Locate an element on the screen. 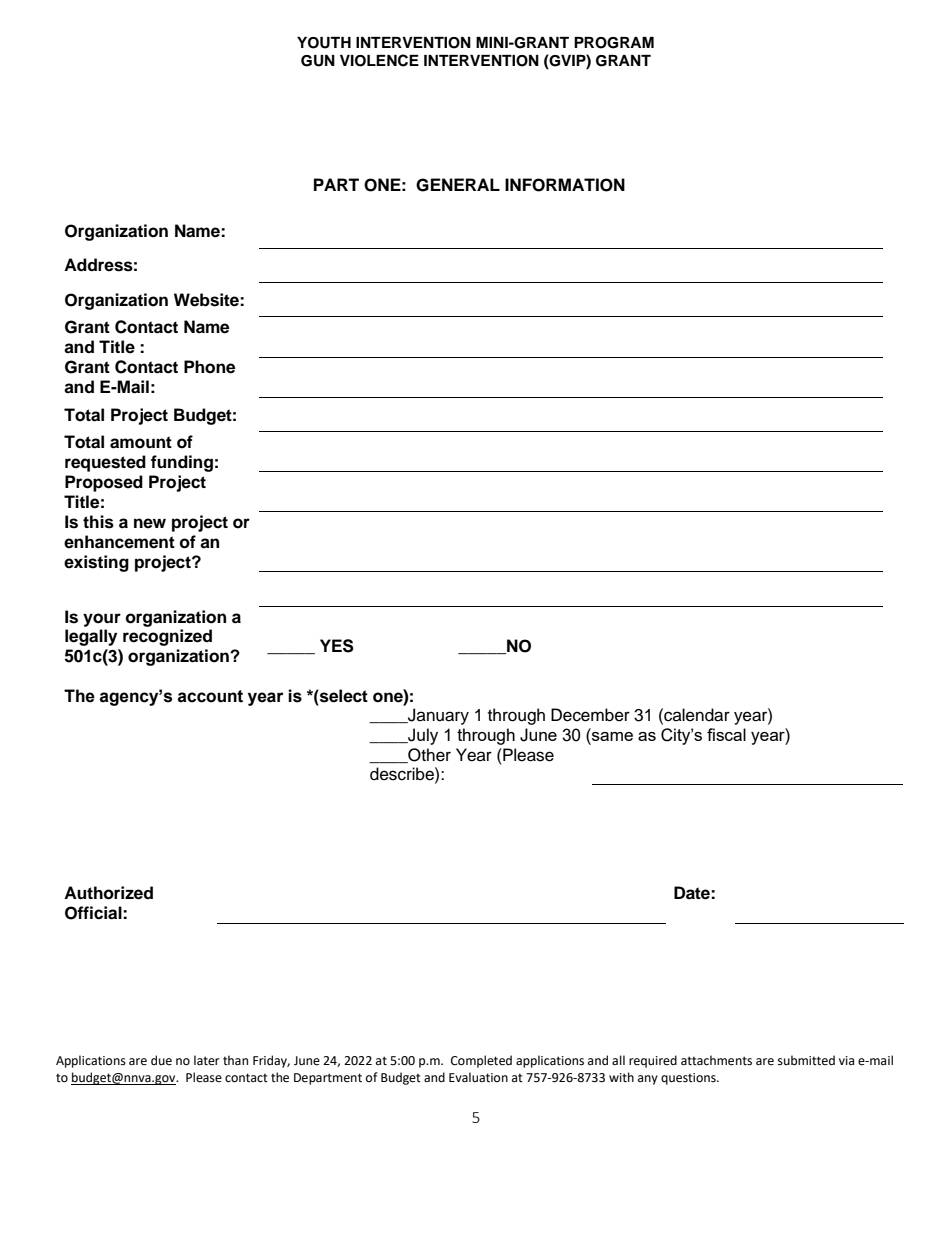 This screenshot has width=952, height=1233. INFORMATION is located at coordinates (565, 185).
